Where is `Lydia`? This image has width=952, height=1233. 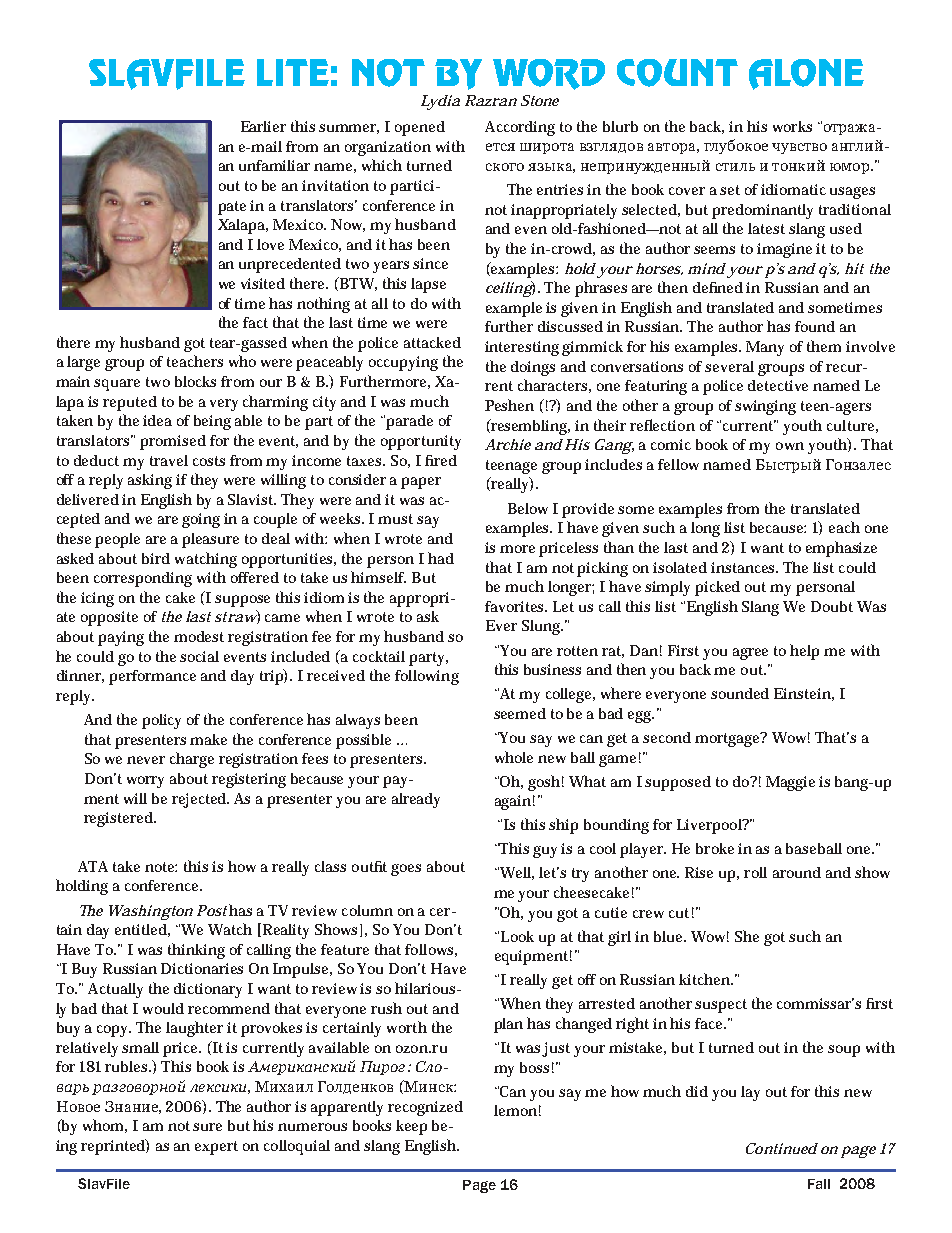 Lydia is located at coordinates (440, 102).
